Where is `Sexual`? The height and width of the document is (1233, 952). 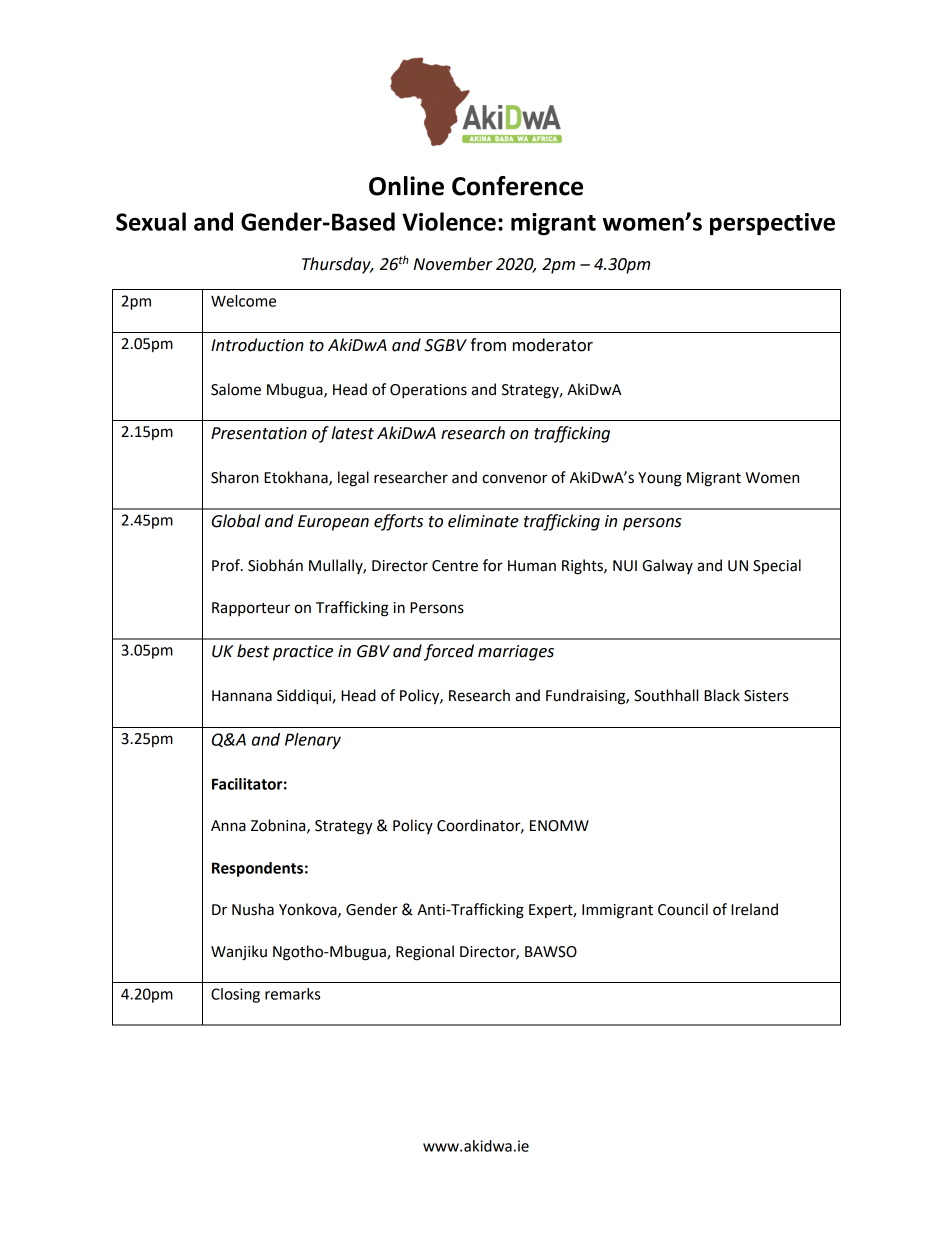
Sexual is located at coordinates (151, 221).
